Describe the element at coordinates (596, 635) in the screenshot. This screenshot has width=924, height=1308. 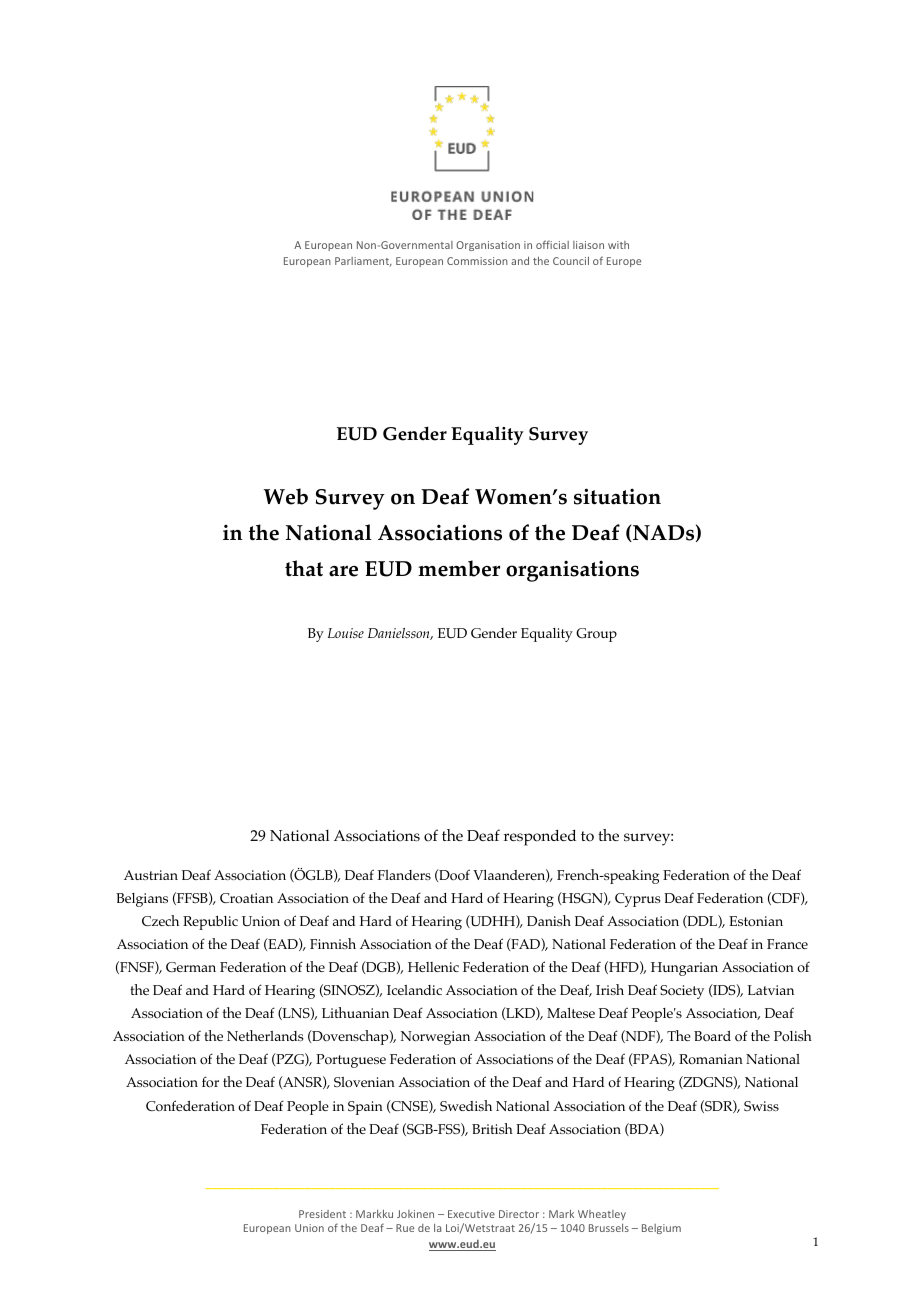
I see `Group` at that location.
